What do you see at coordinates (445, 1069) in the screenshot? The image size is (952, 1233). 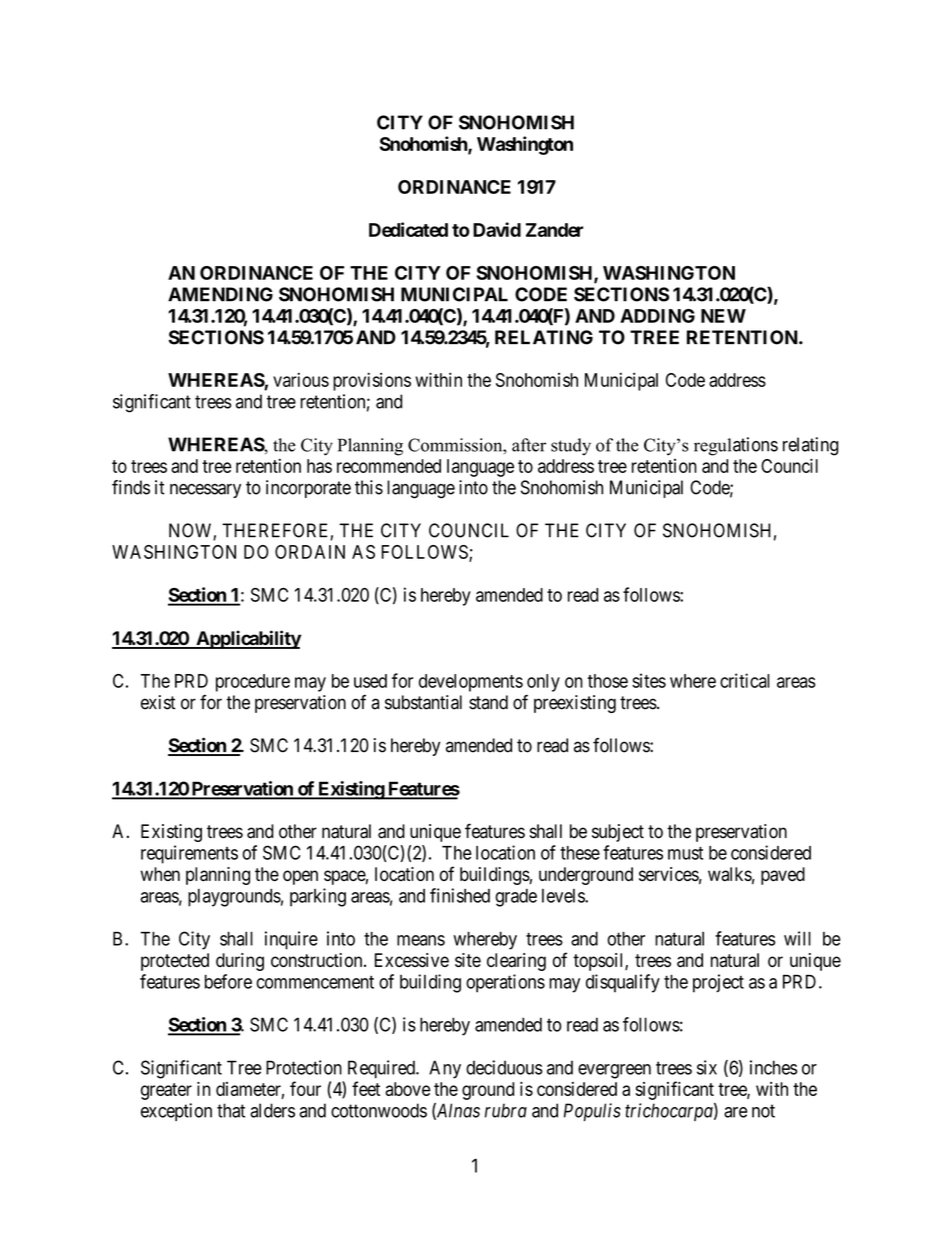 I see `Any` at bounding box center [445, 1069].
